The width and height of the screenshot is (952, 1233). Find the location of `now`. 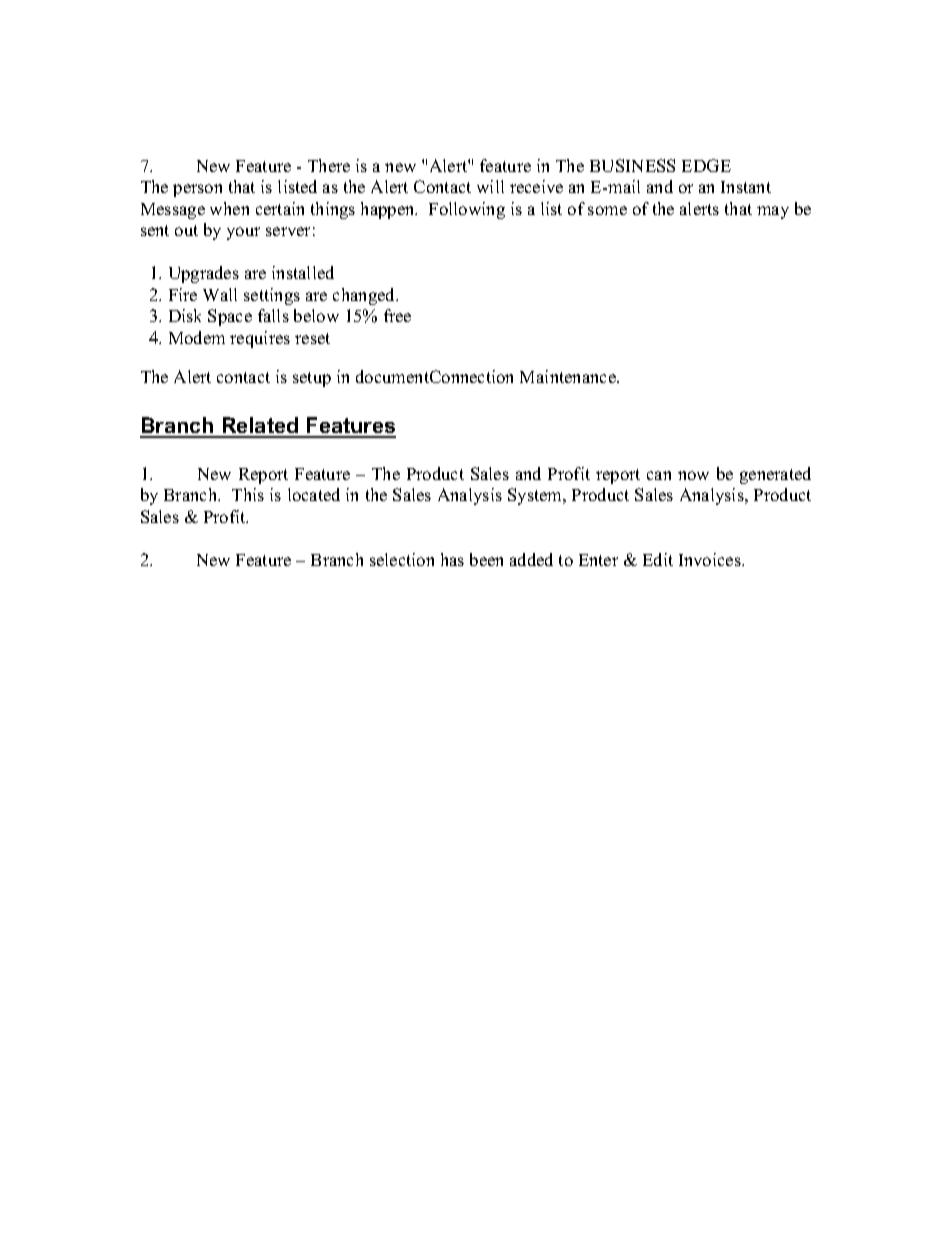

now is located at coordinates (693, 475).
